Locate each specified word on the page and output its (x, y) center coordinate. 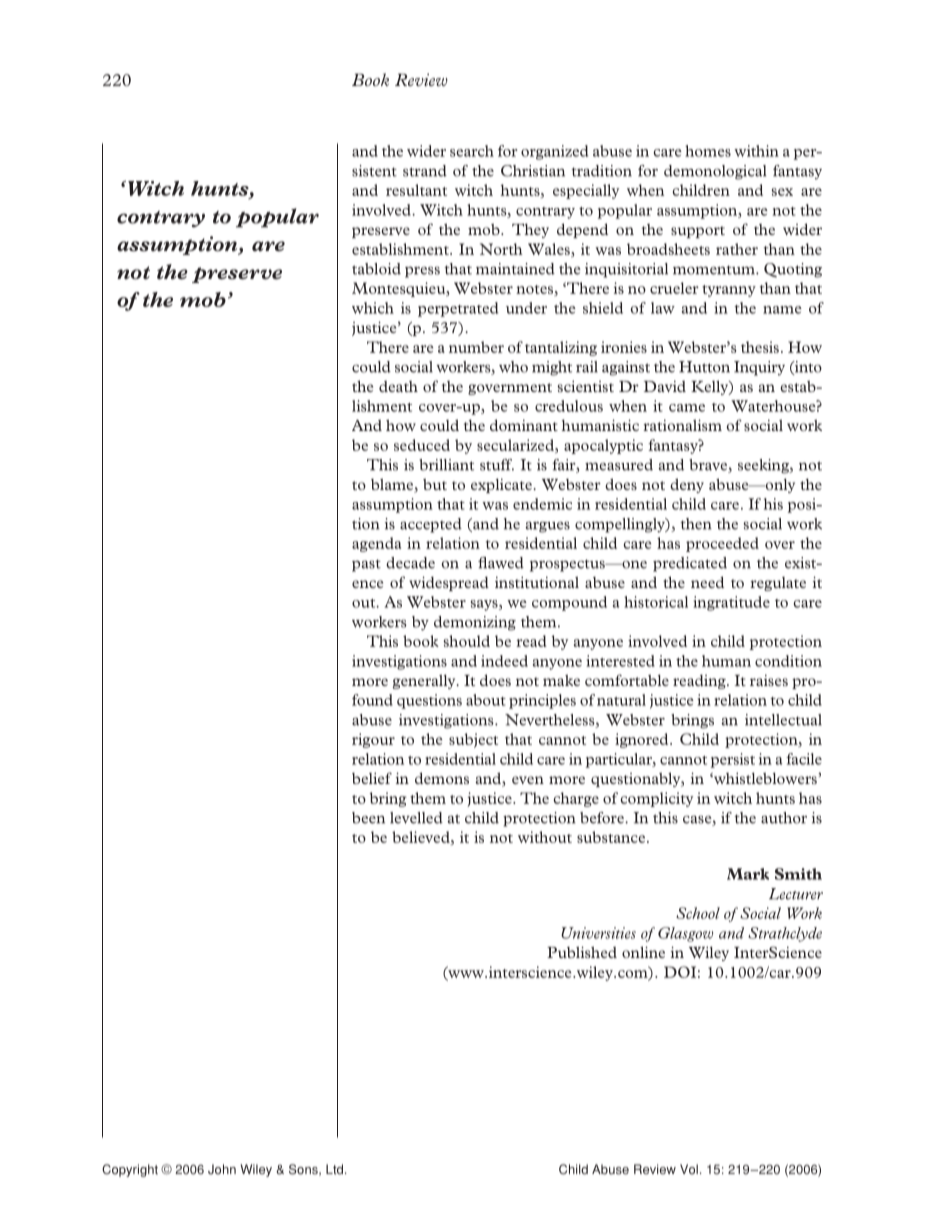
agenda (376, 544)
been (368, 818)
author (784, 818)
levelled (416, 818)
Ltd (334, 1169)
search (472, 151)
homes (708, 151)
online (643, 952)
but (435, 484)
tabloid (376, 269)
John (222, 1169)
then (696, 524)
